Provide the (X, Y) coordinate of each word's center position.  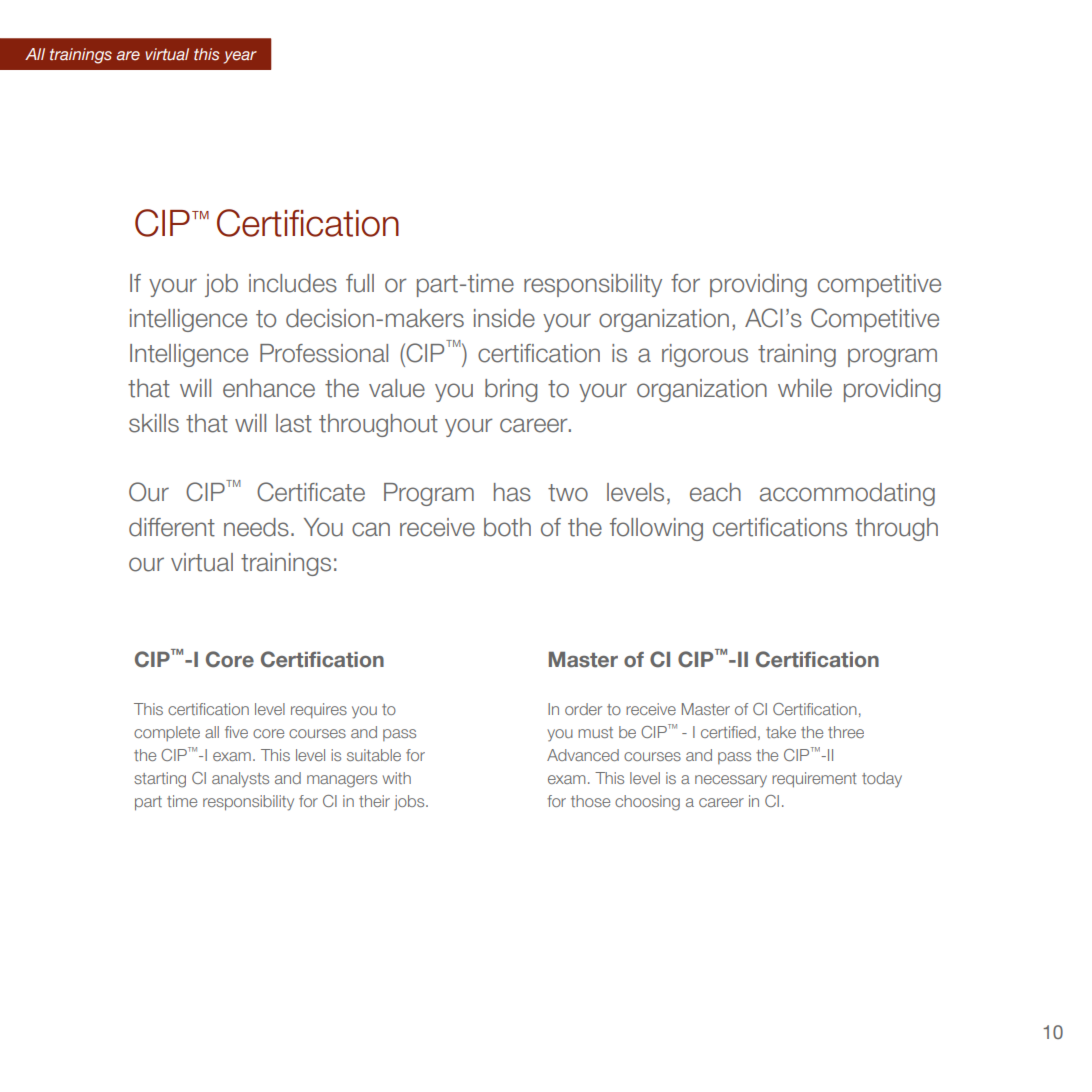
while (805, 388)
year (240, 57)
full (360, 283)
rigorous (705, 355)
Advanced (583, 755)
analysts (240, 780)
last (294, 423)
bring (511, 390)
